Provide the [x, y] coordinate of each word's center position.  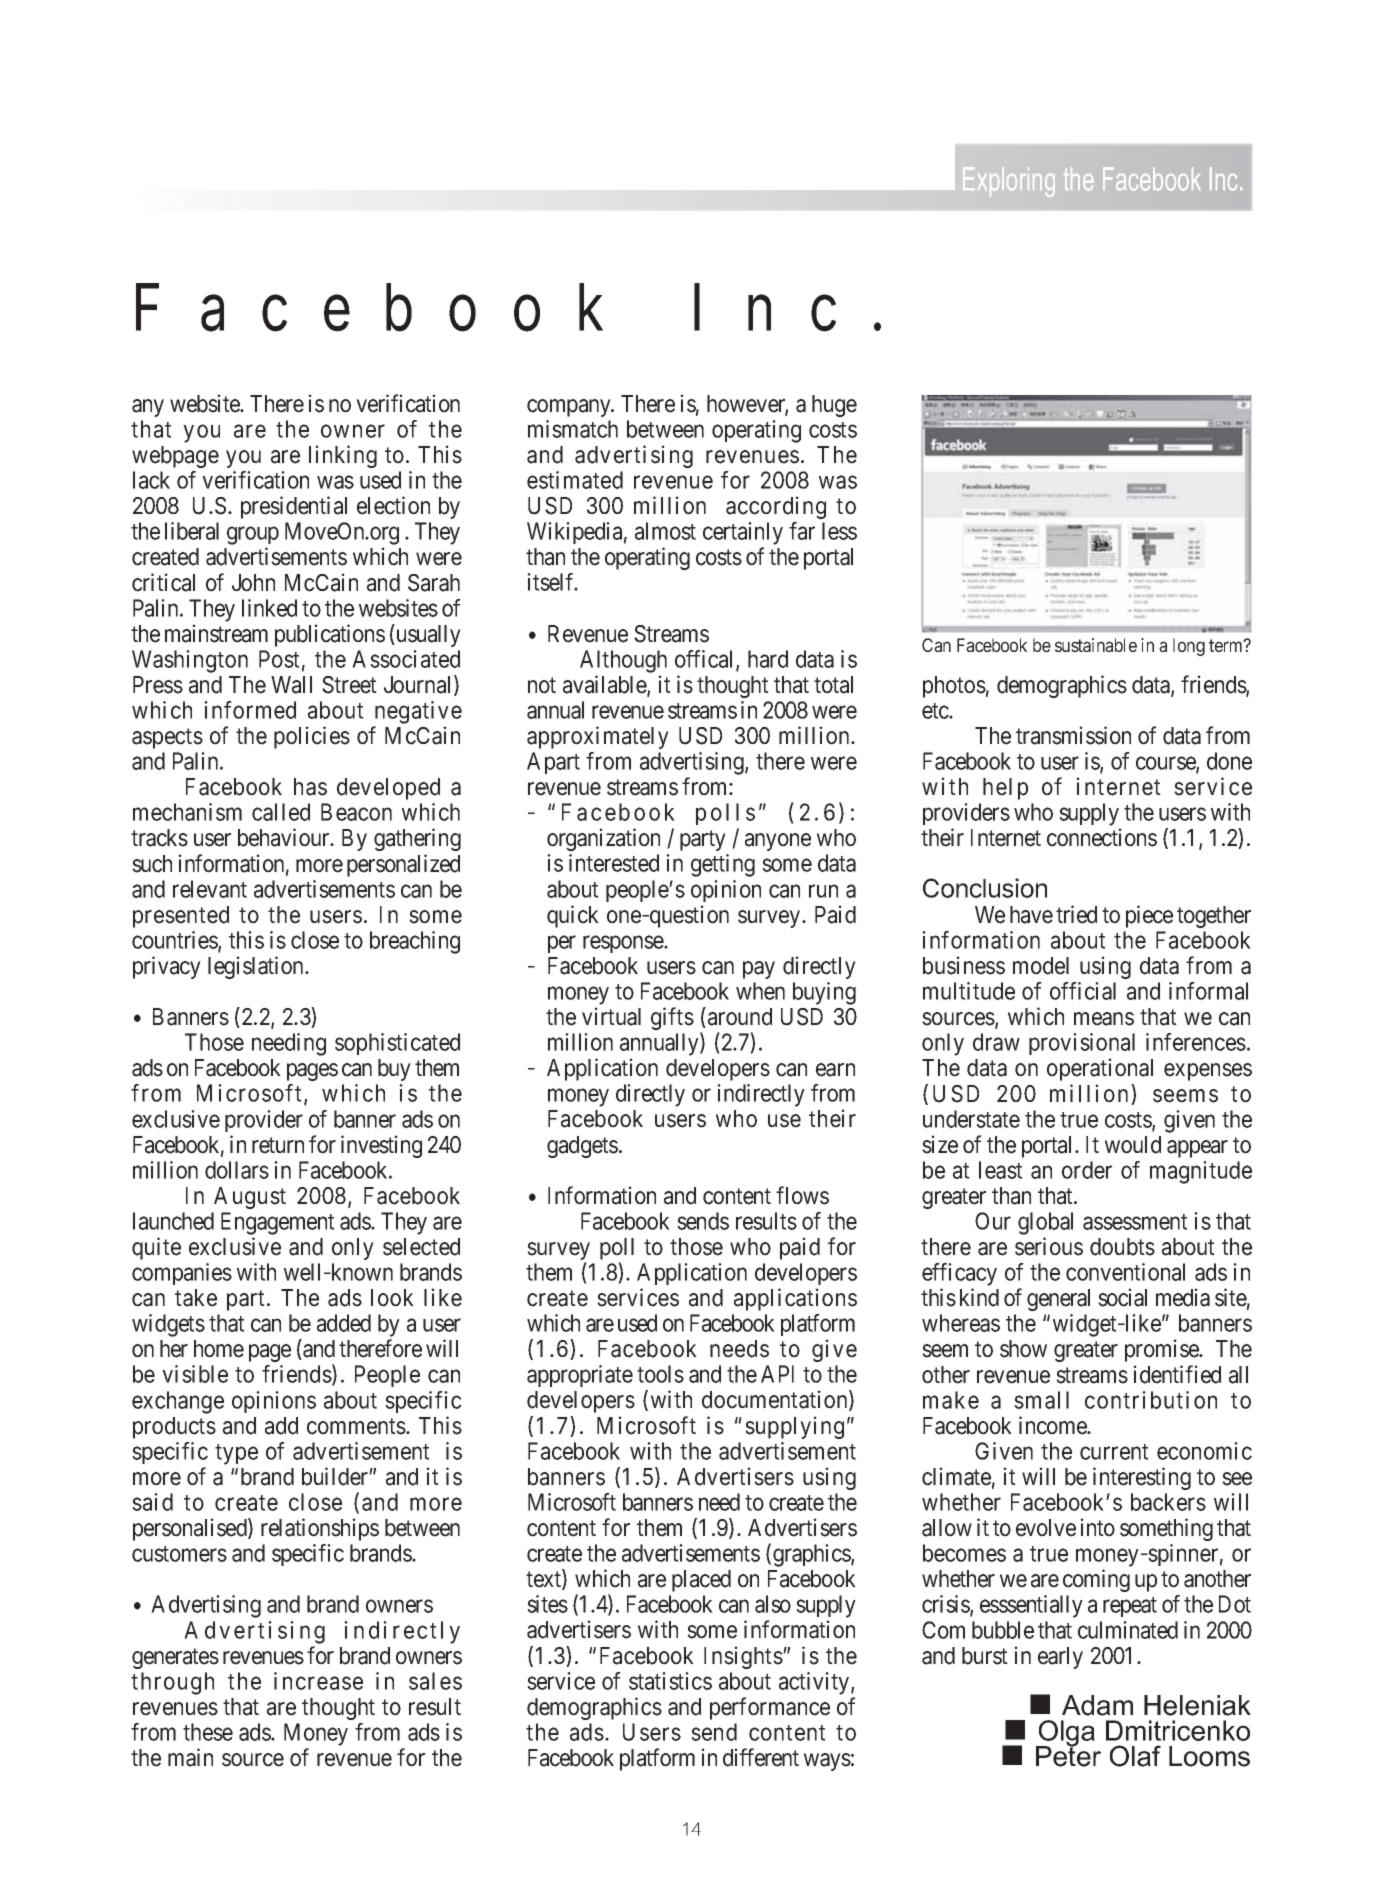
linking [343, 456]
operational [1100, 1069]
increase [318, 1681]
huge [834, 406]
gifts [672, 1018]
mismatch [573, 429]
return [278, 1145]
